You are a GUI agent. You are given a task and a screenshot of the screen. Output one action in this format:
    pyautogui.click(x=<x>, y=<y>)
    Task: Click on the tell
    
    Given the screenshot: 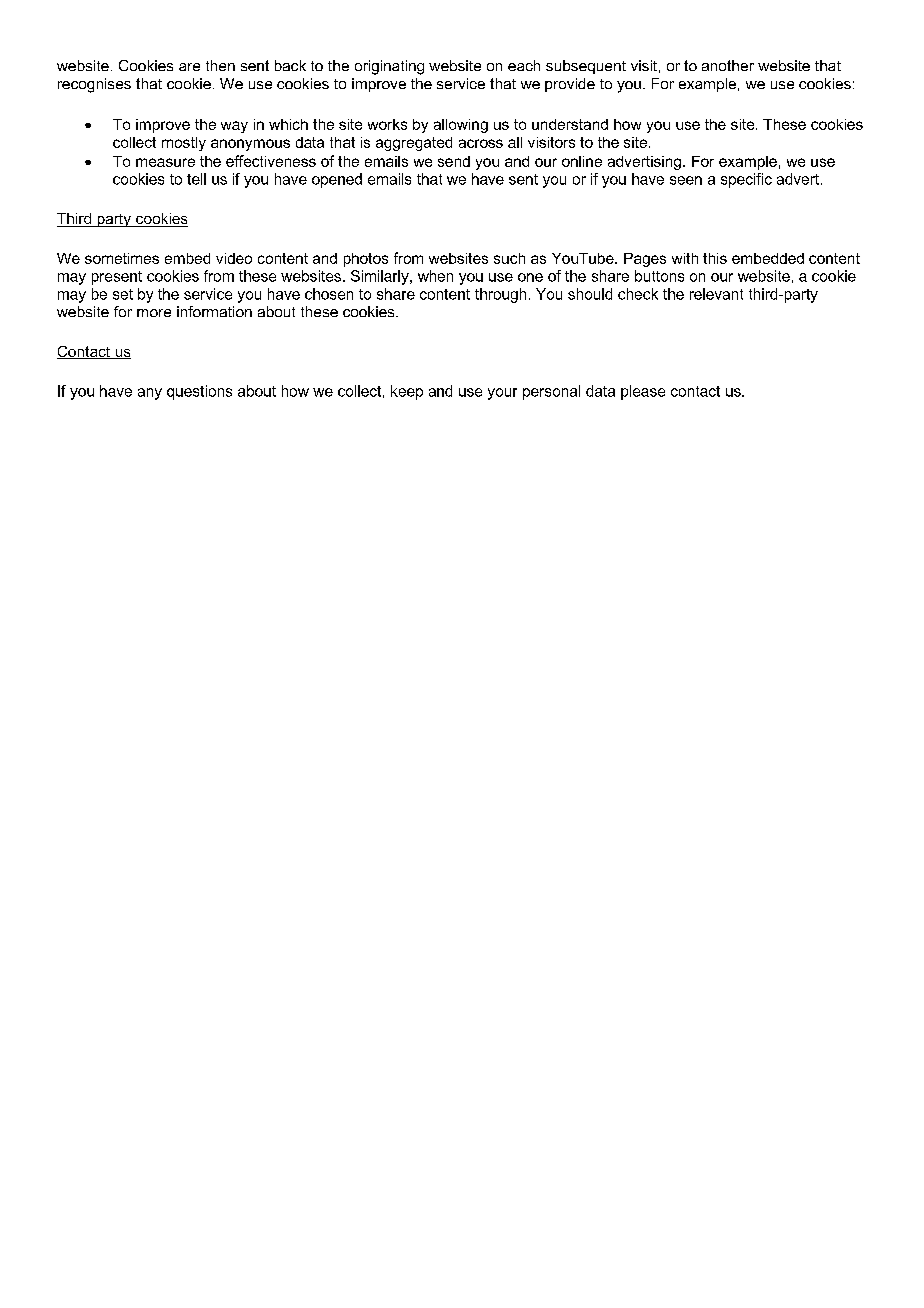 What is the action you would take?
    pyautogui.click(x=196, y=179)
